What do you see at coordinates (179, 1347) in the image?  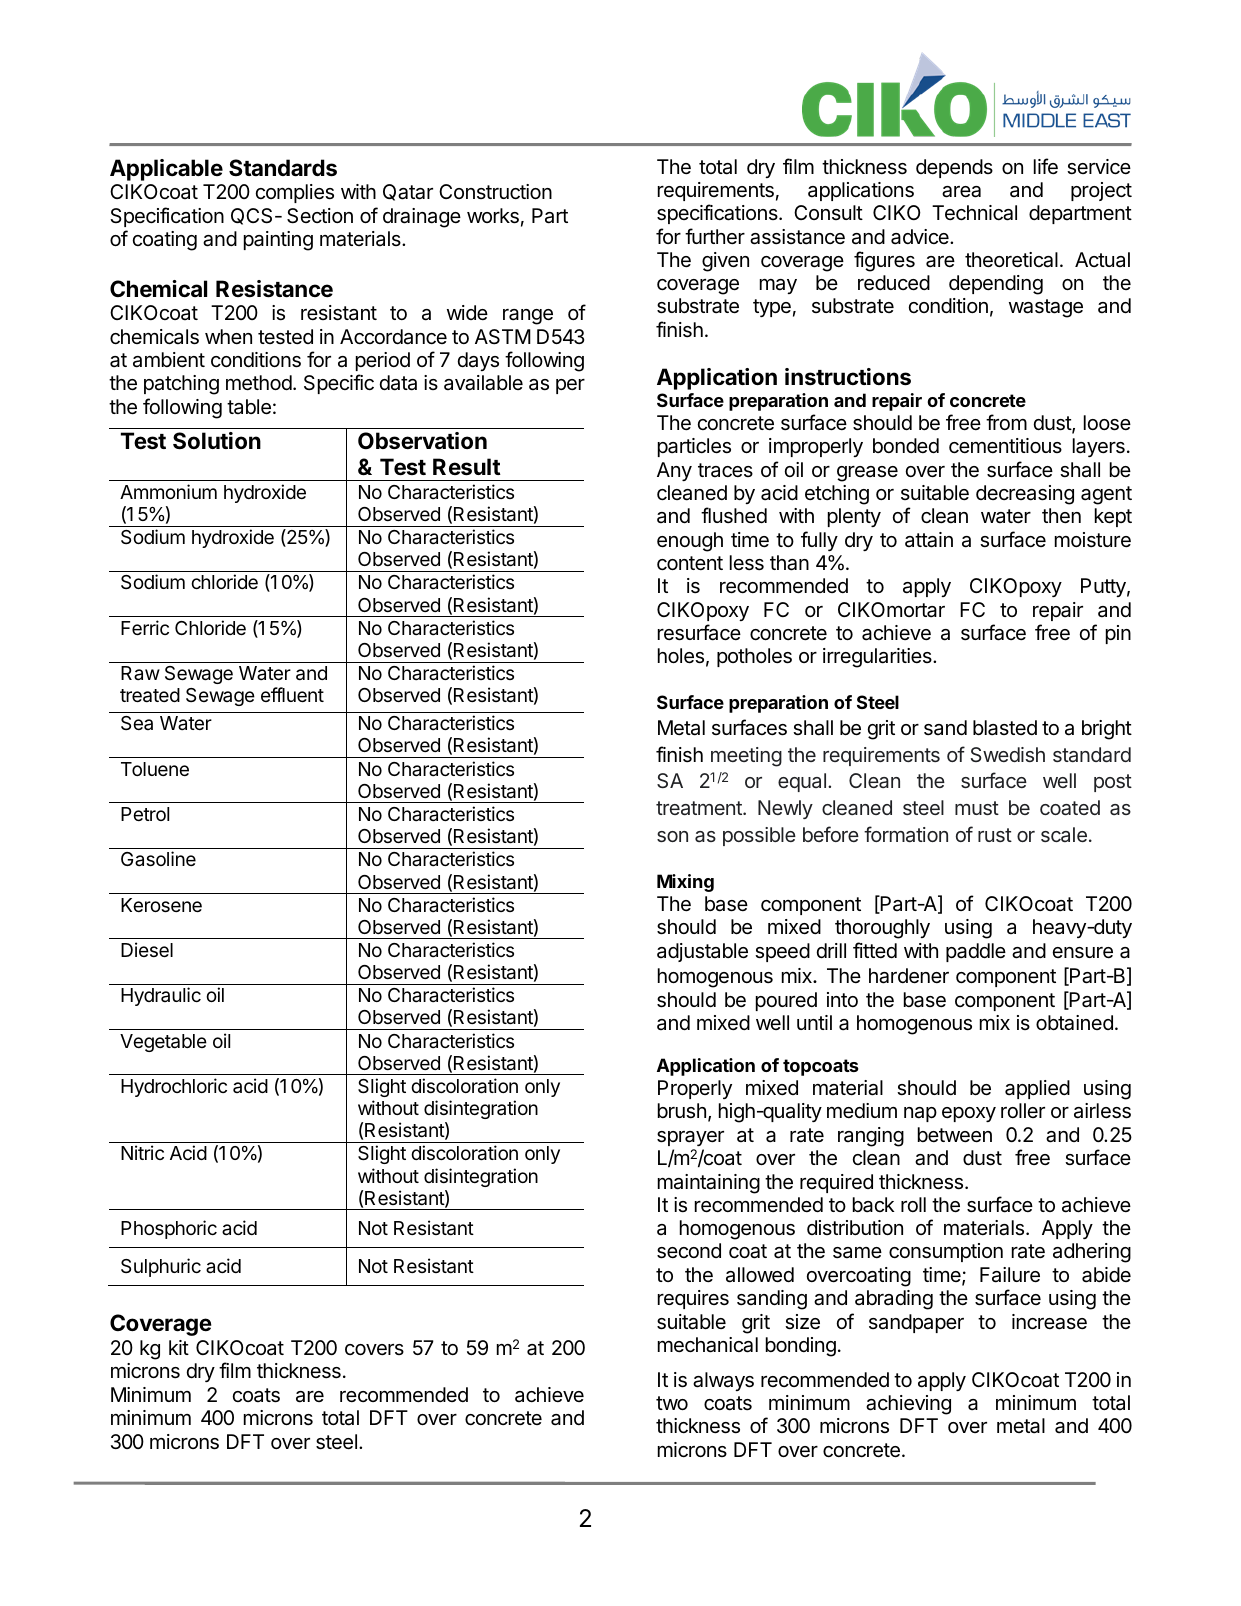 I see `kit` at bounding box center [179, 1347].
